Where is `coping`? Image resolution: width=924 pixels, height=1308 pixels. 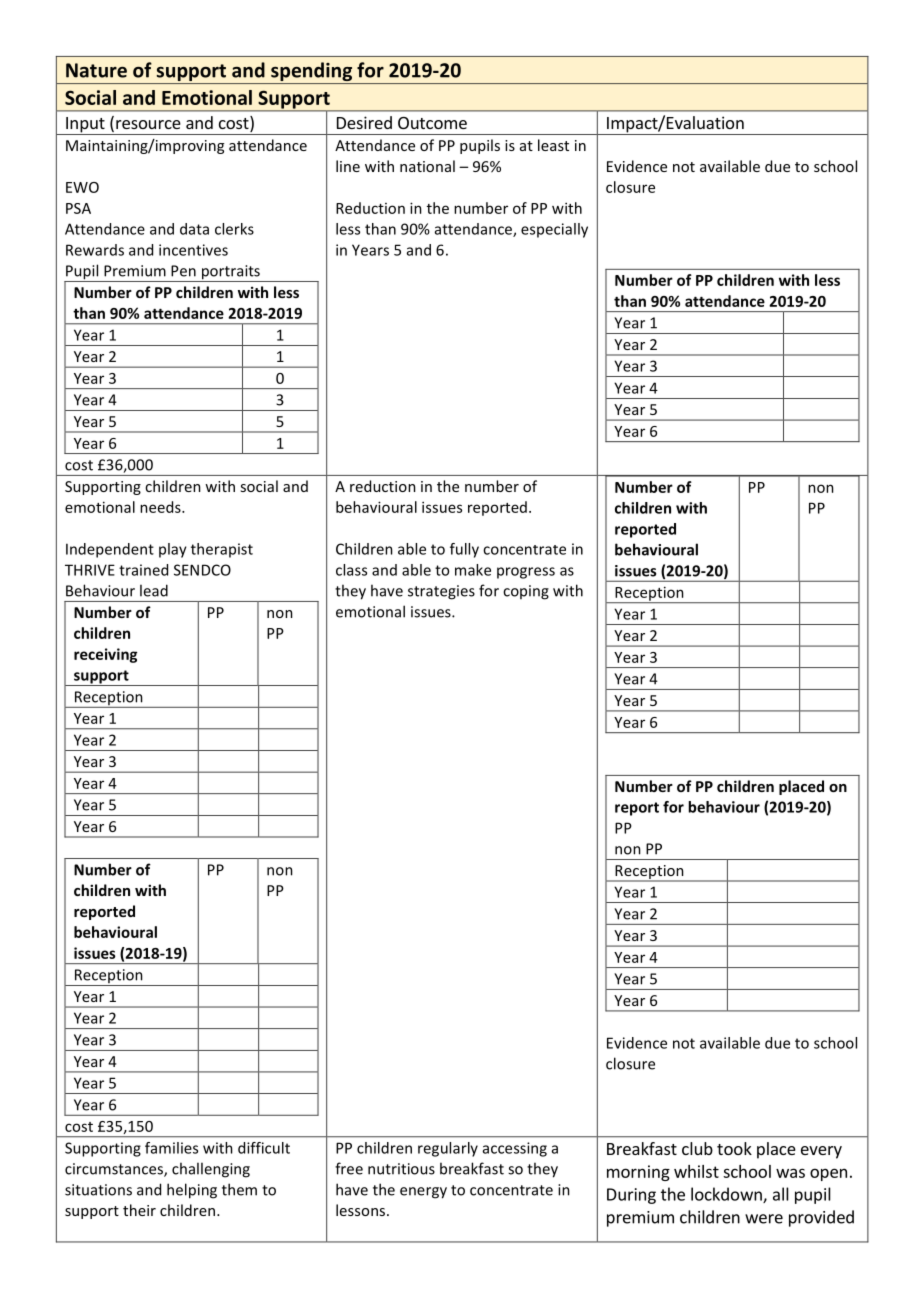
coping is located at coordinates (526, 592).
